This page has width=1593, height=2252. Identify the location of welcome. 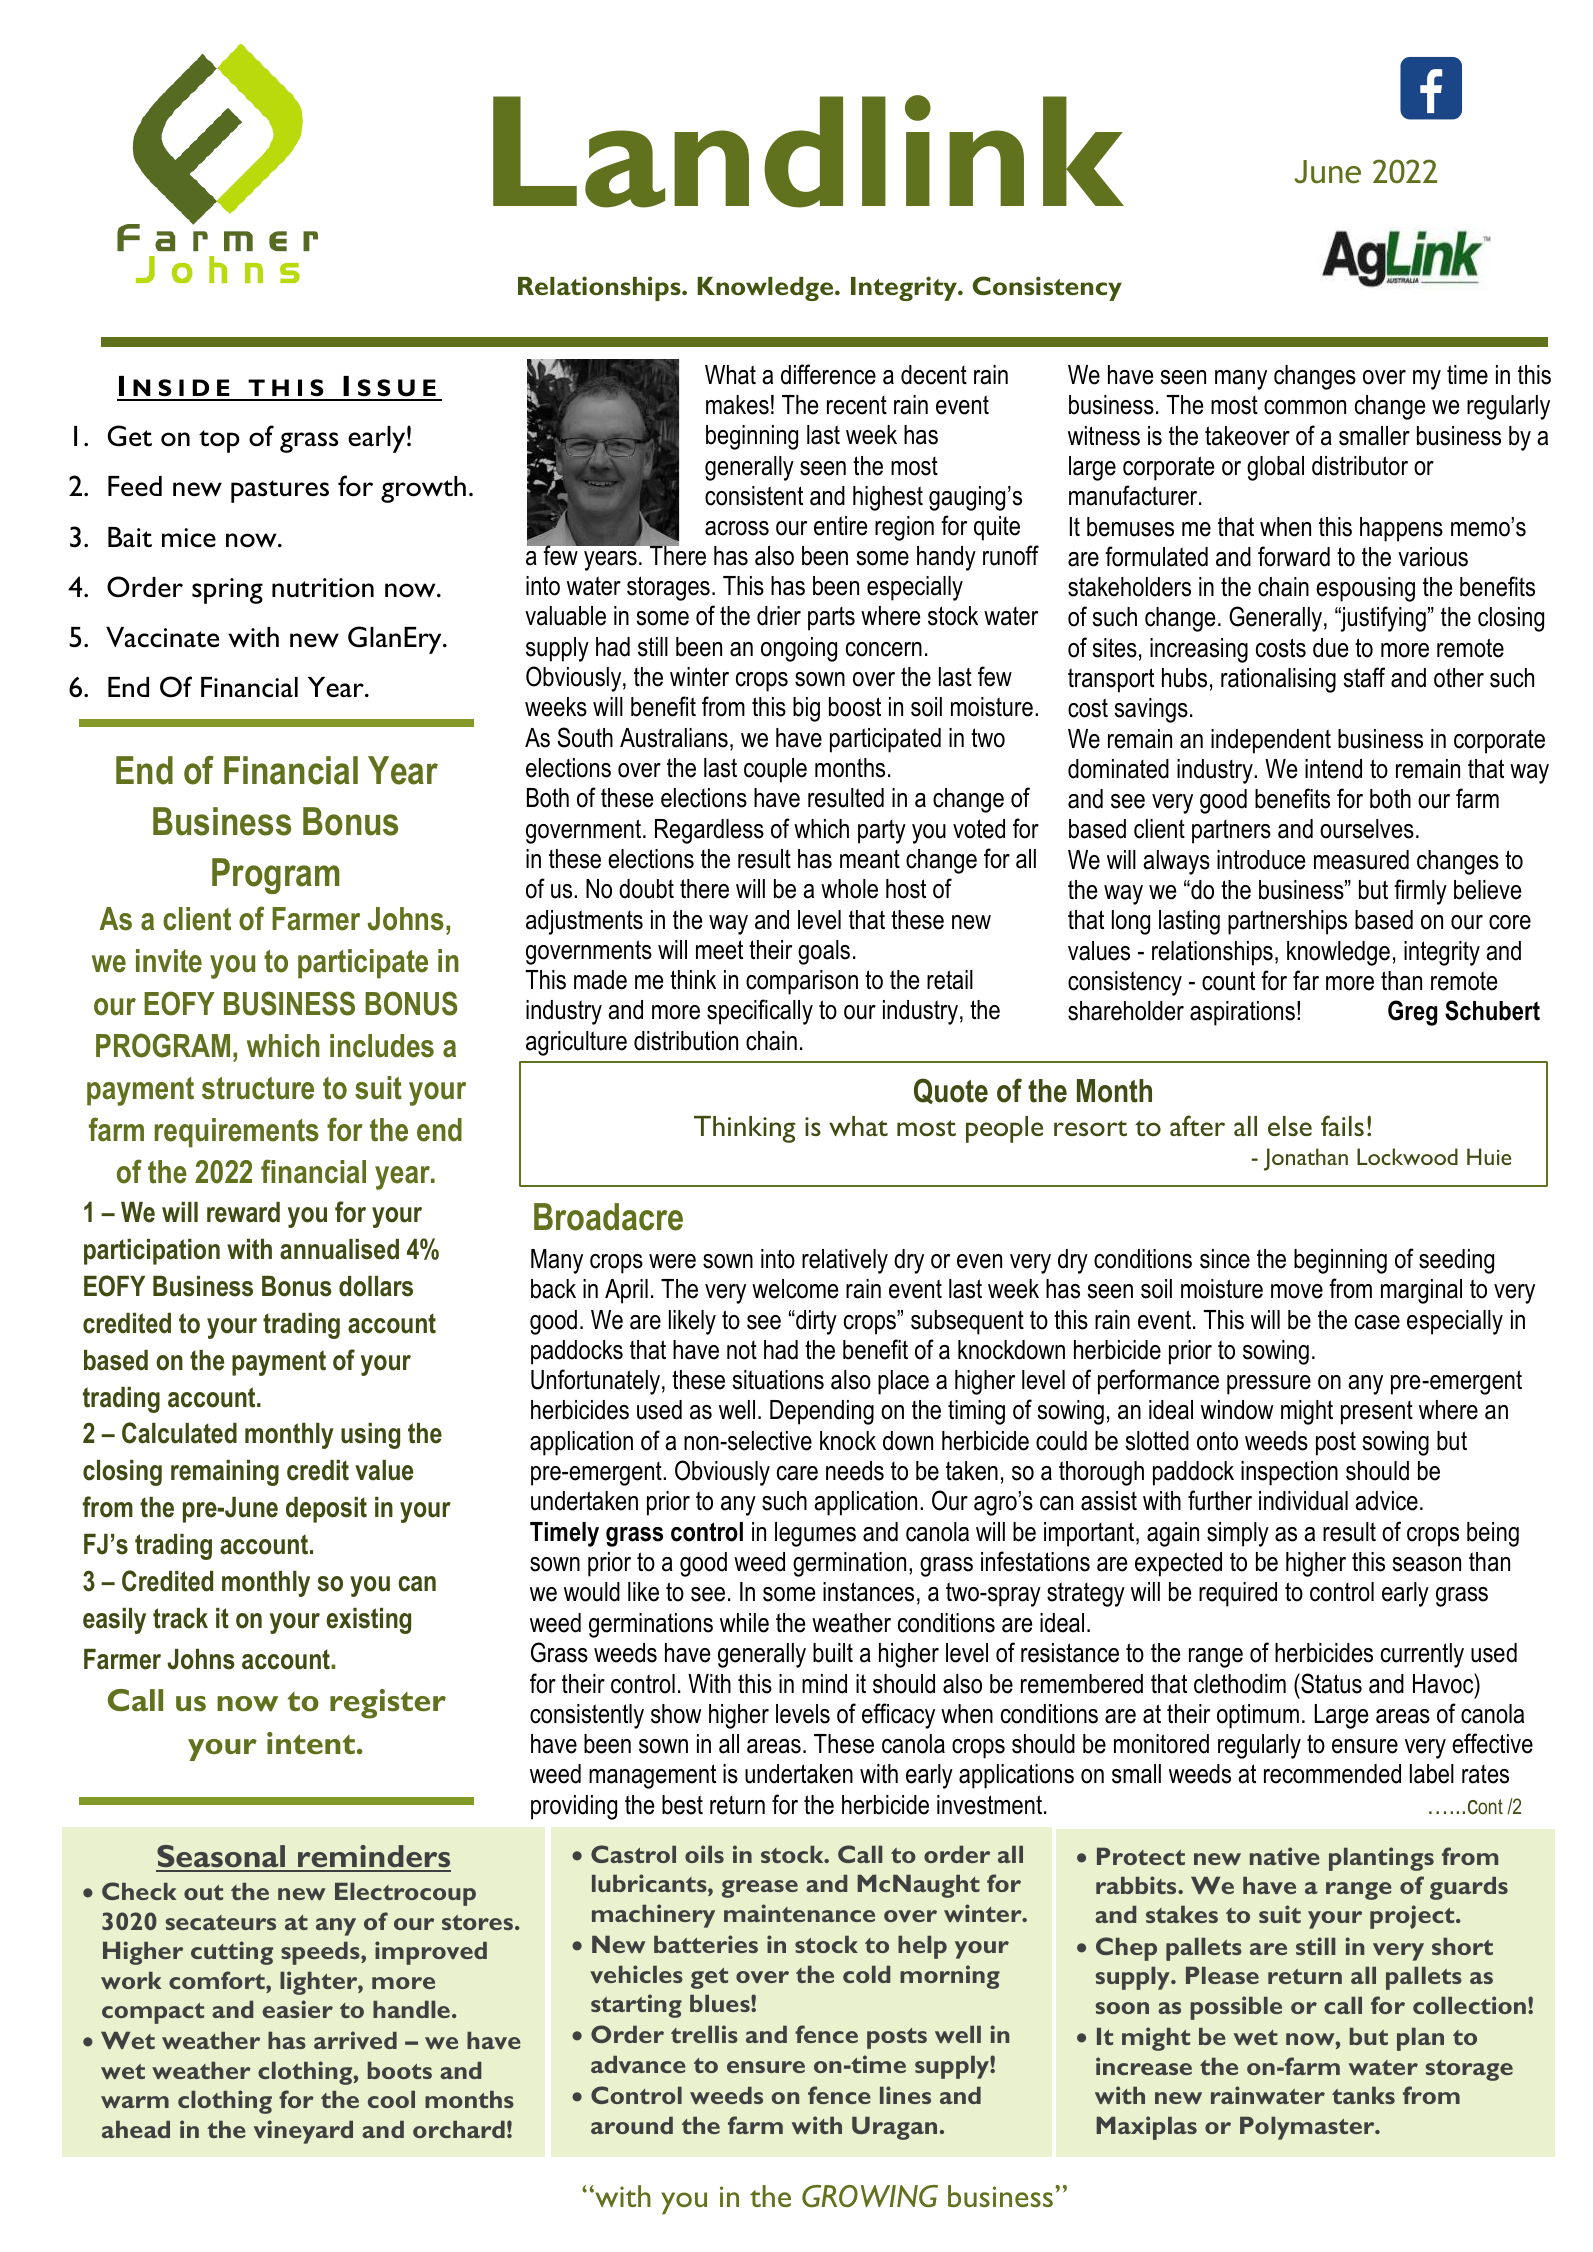
(795, 1289).
